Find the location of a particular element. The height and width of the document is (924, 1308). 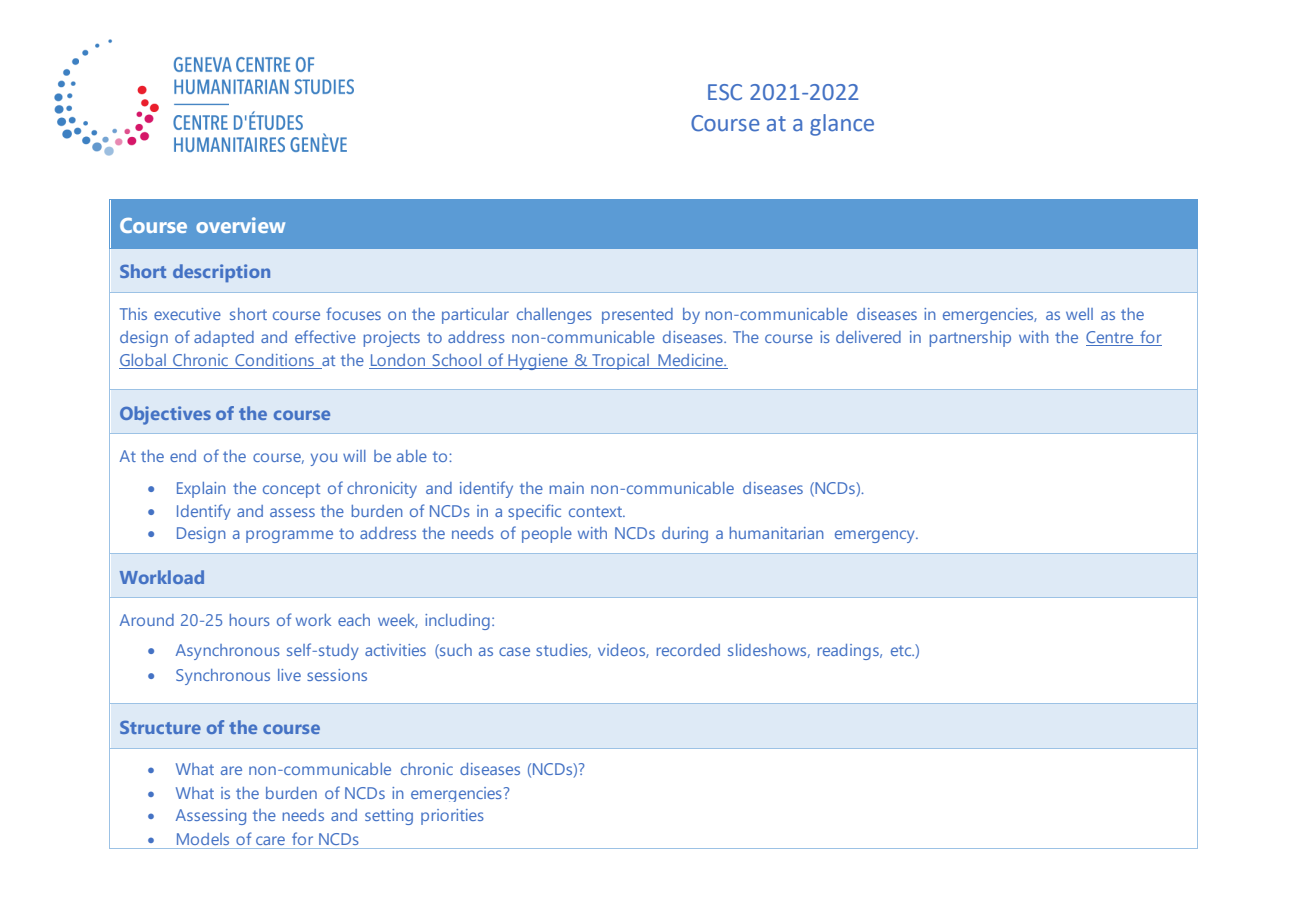

Tropical is located at coordinates (620, 362).
